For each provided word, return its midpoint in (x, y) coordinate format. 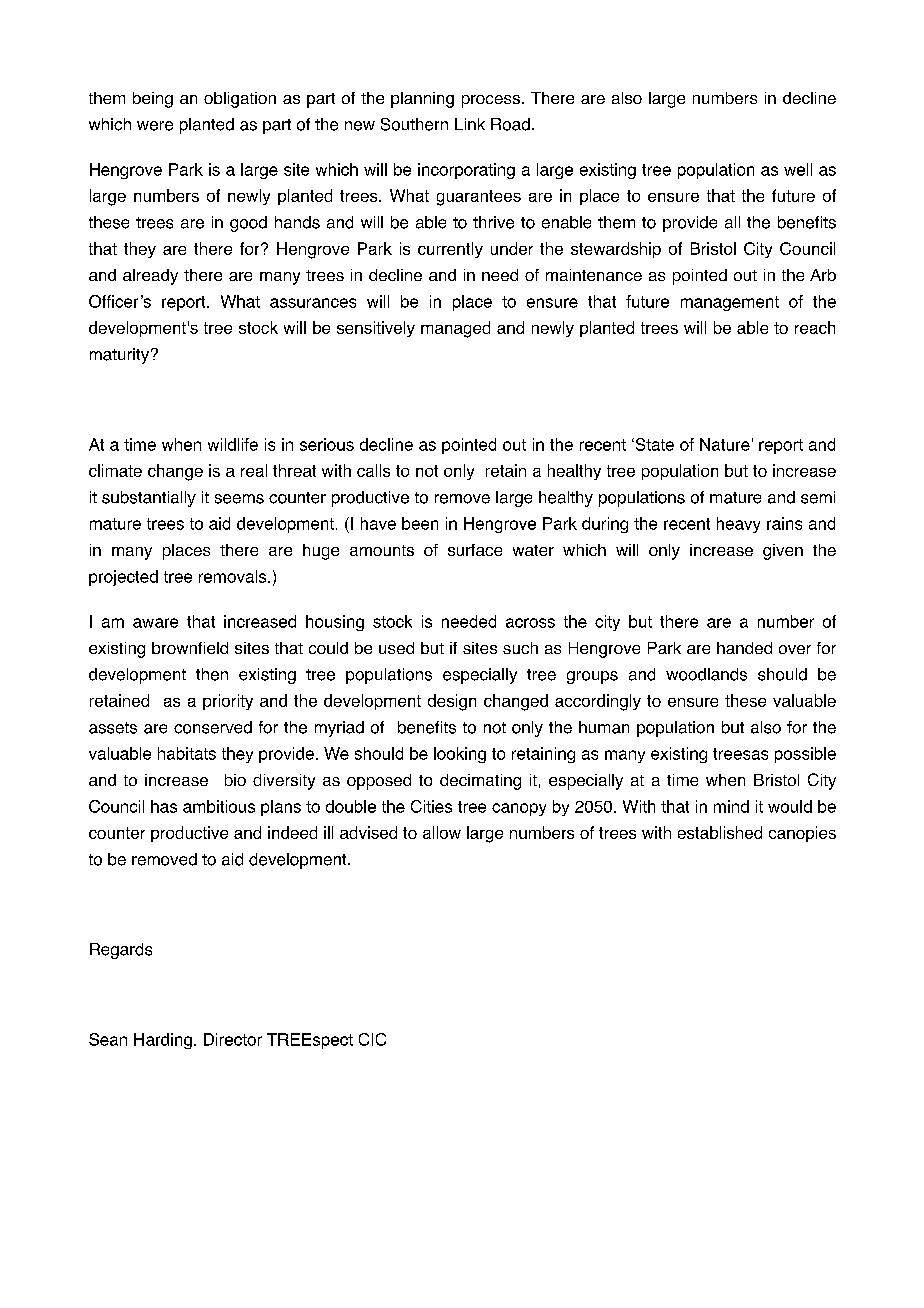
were (155, 126)
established (720, 832)
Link (470, 124)
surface (475, 550)
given (783, 552)
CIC (372, 1039)
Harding (163, 1041)
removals (234, 576)
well (798, 169)
